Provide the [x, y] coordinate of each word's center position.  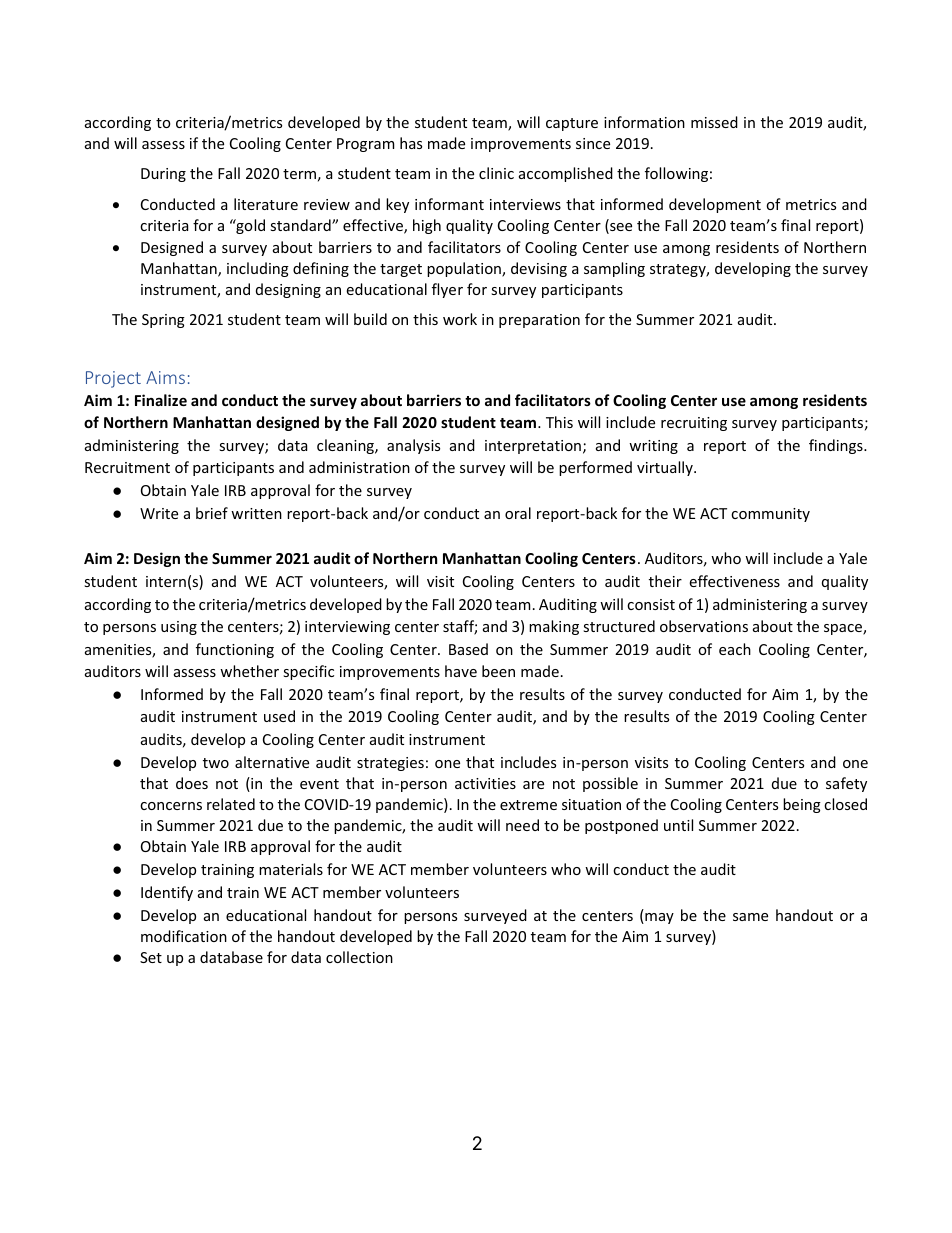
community [770, 515]
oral [518, 513]
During [163, 175]
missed [714, 122]
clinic [496, 173]
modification [184, 936]
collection [359, 957]
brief [212, 513]
